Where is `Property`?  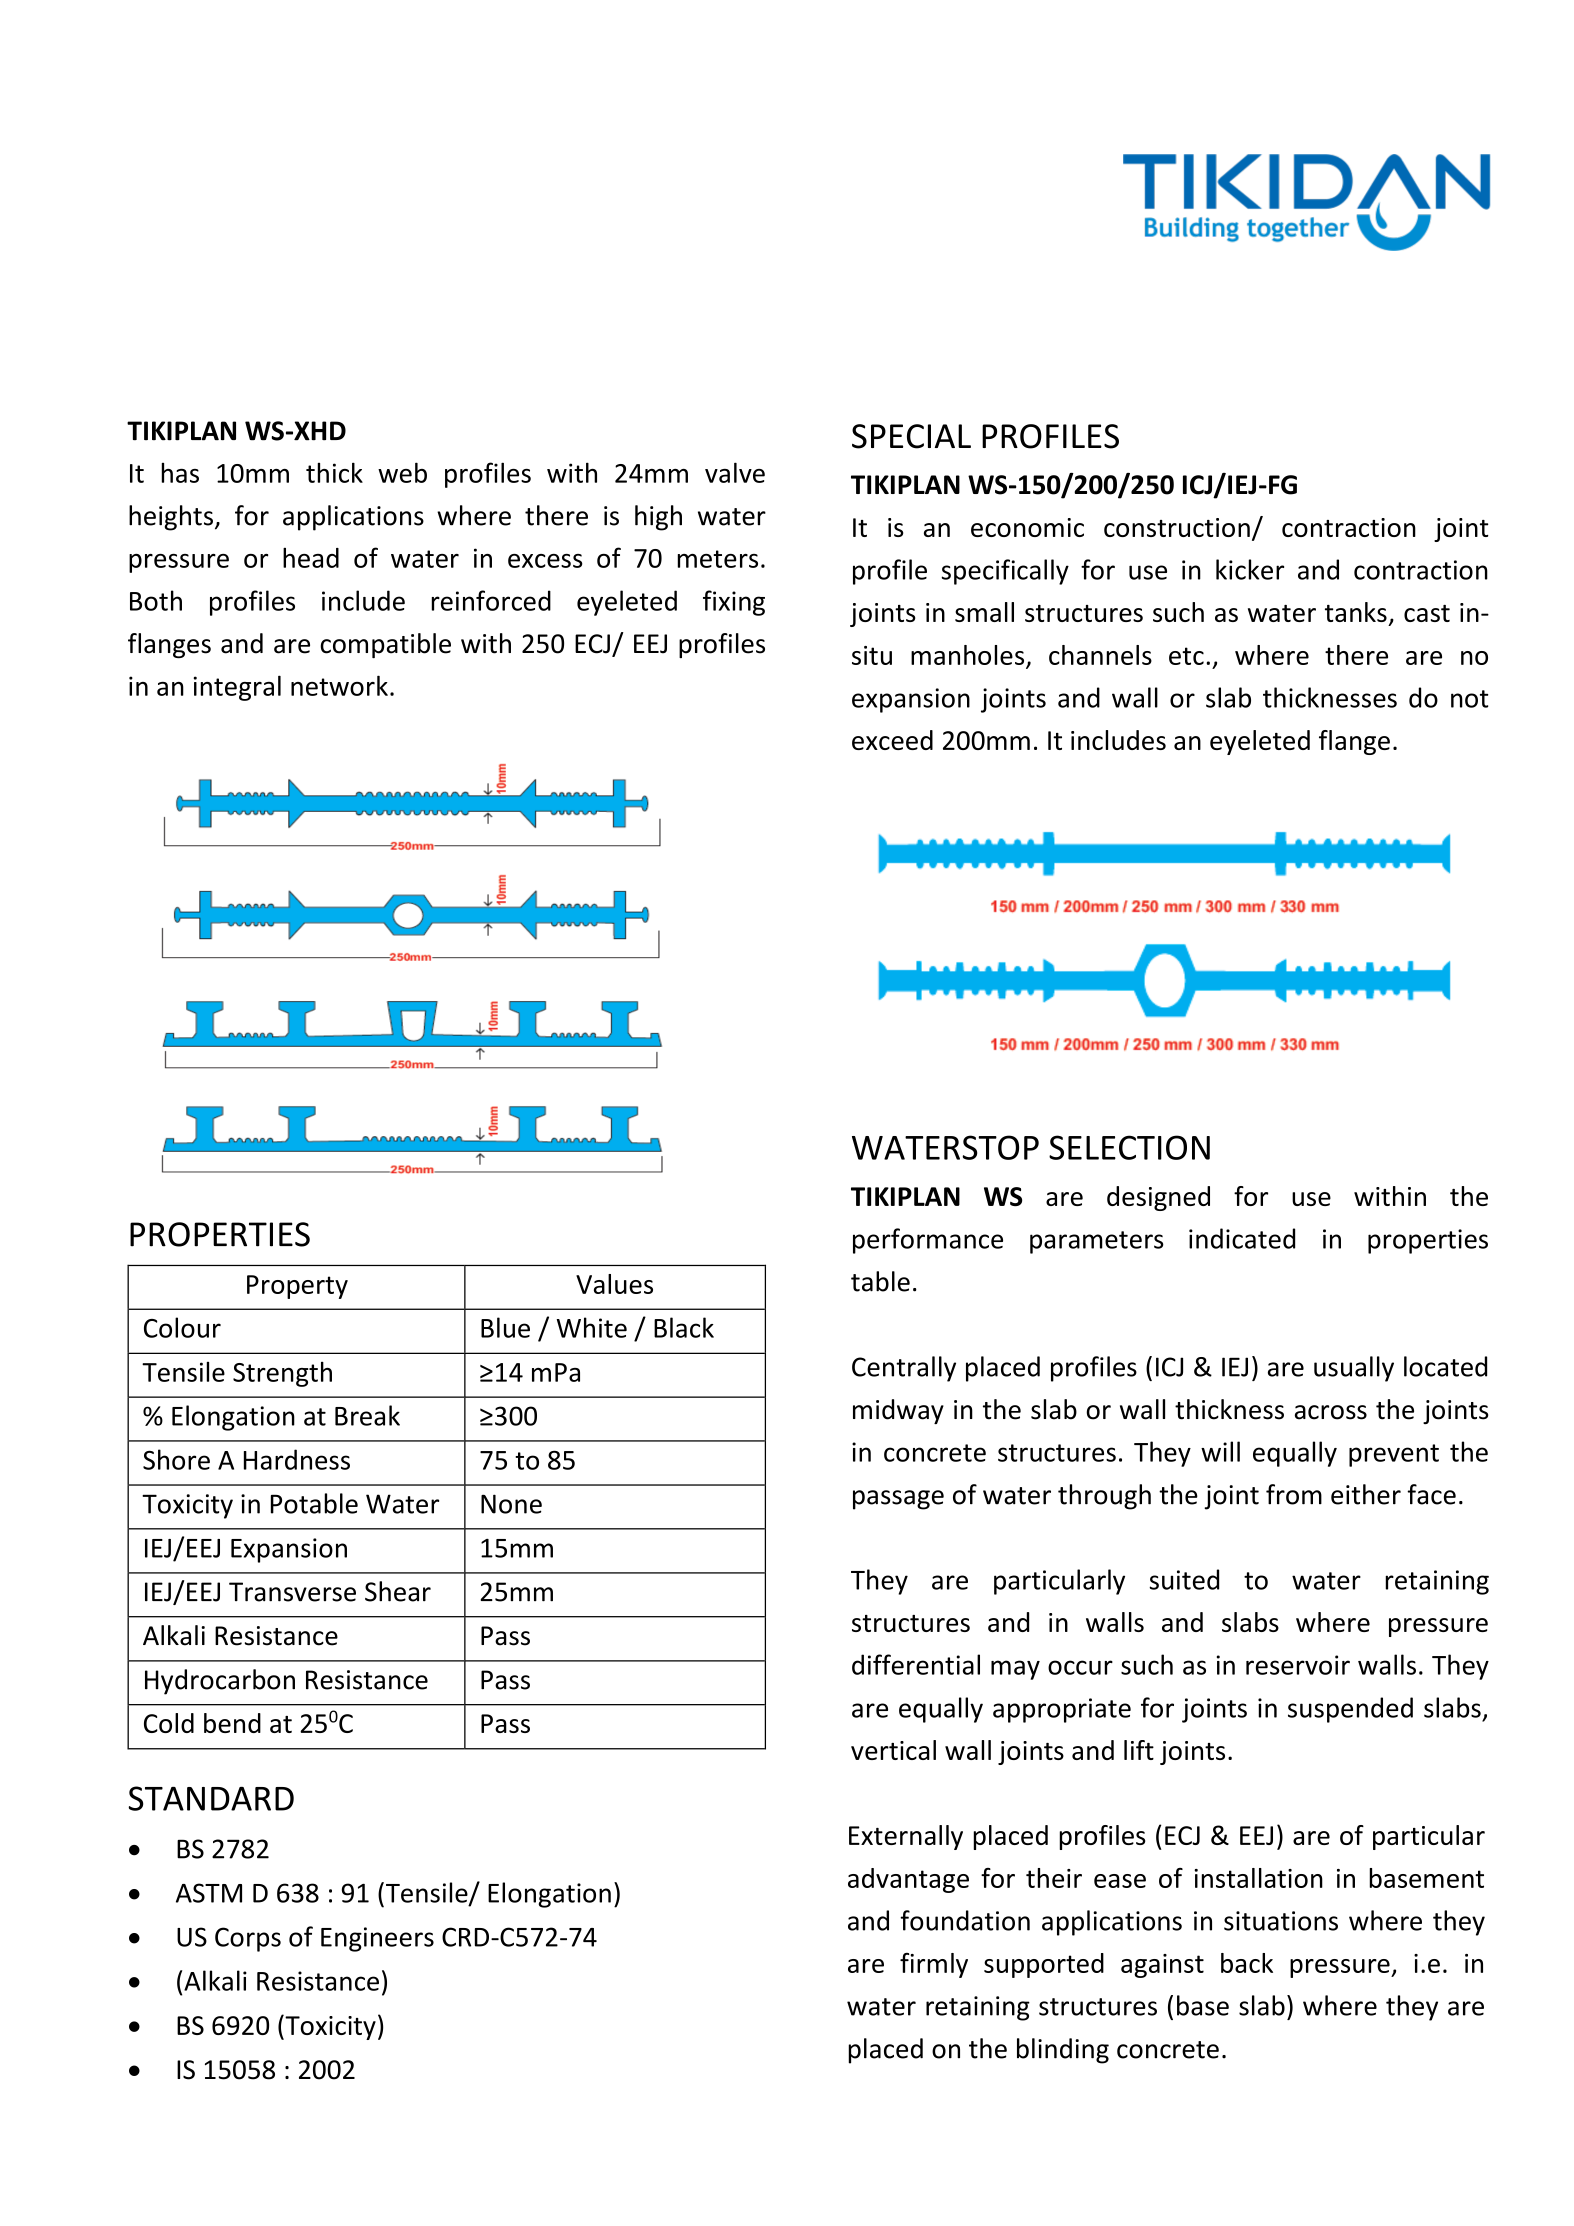
Property is located at coordinates (297, 1287).
